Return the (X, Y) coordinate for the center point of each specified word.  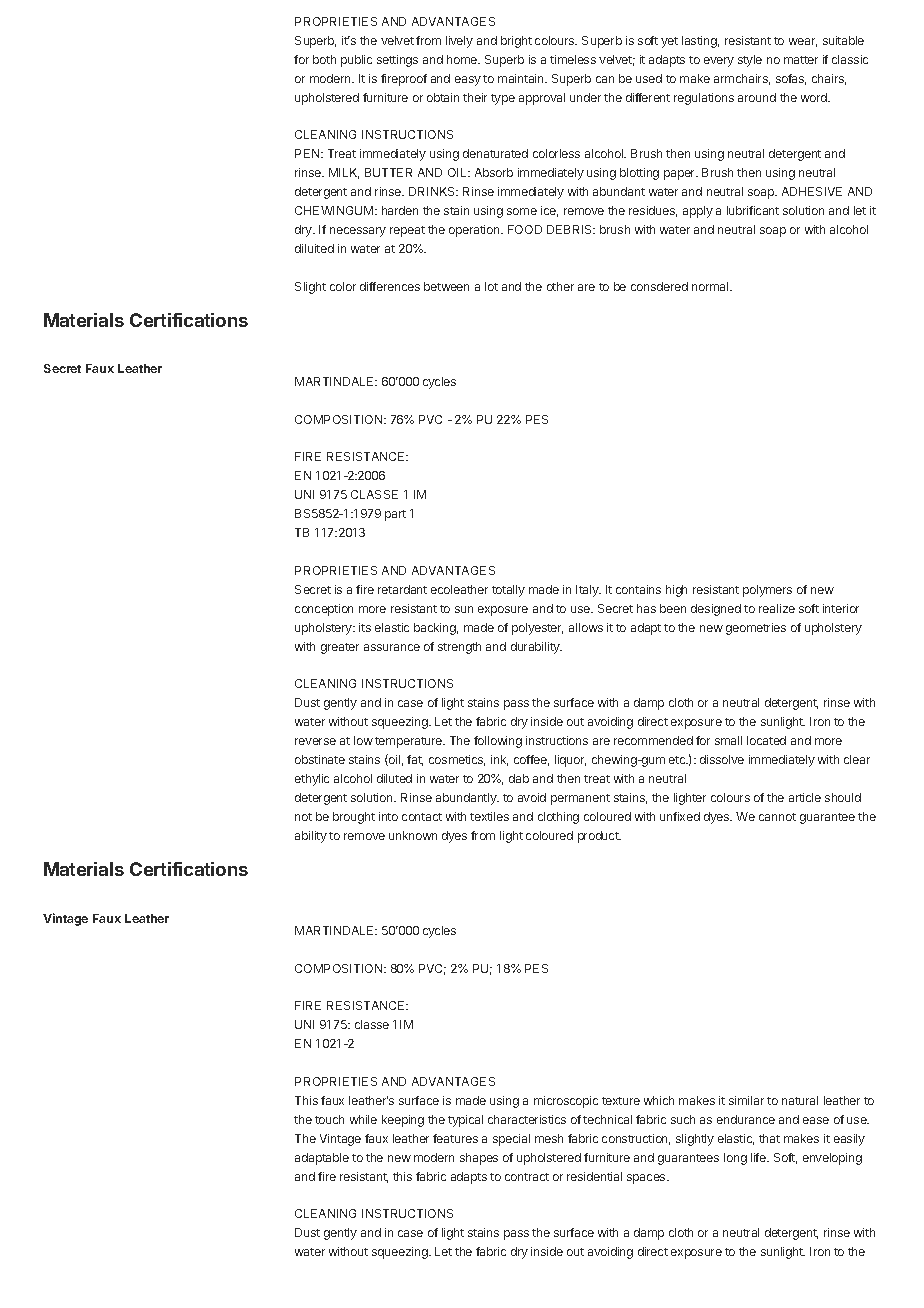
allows (586, 627)
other (560, 286)
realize (777, 608)
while (363, 1119)
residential (594, 1176)
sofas (791, 79)
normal (711, 286)
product (599, 837)
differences (390, 286)
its (365, 627)
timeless (573, 59)
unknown (413, 835)
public (356, 61)
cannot (777, 817)
